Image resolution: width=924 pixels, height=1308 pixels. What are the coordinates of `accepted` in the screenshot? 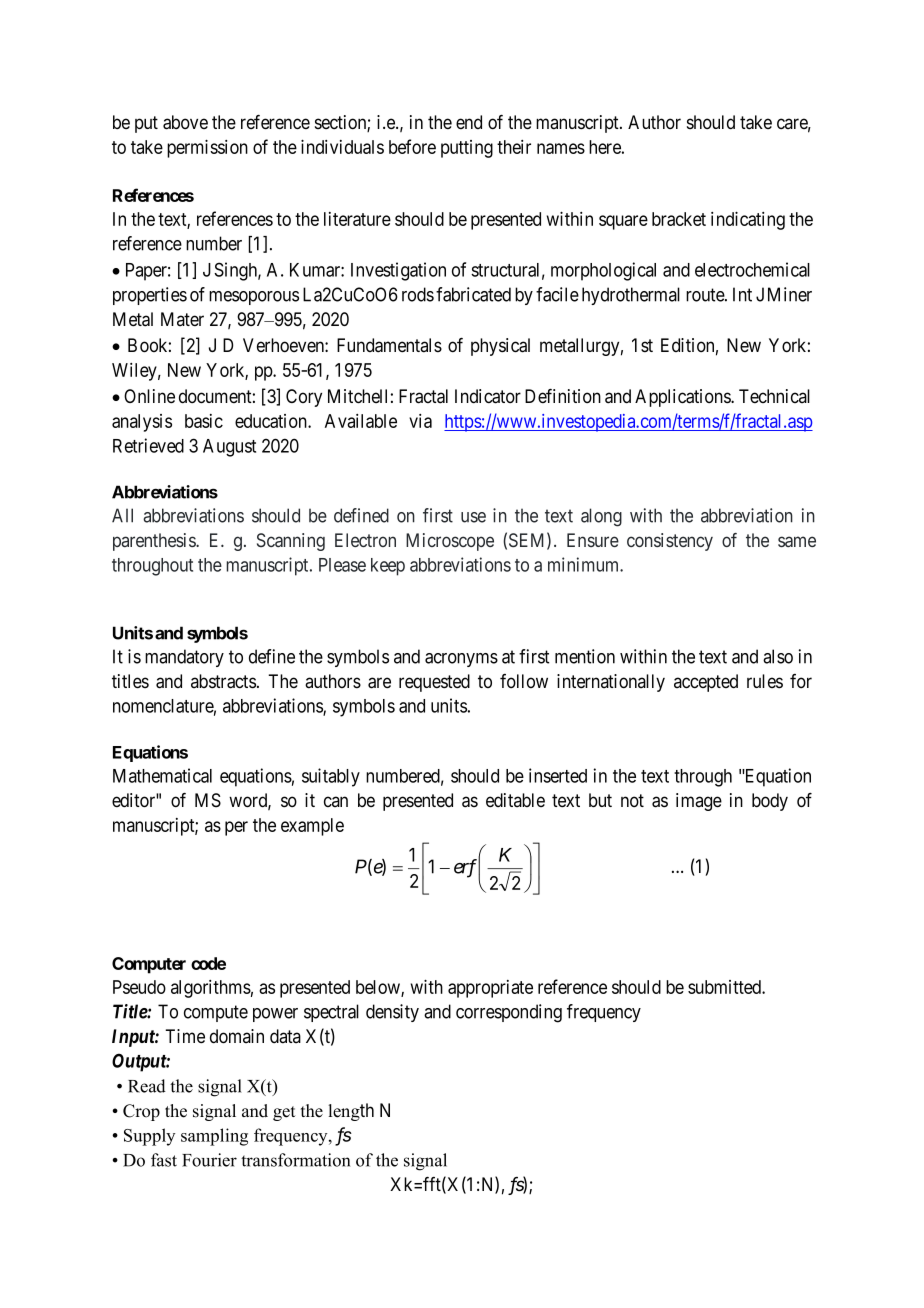 It's located at (706, 683).
